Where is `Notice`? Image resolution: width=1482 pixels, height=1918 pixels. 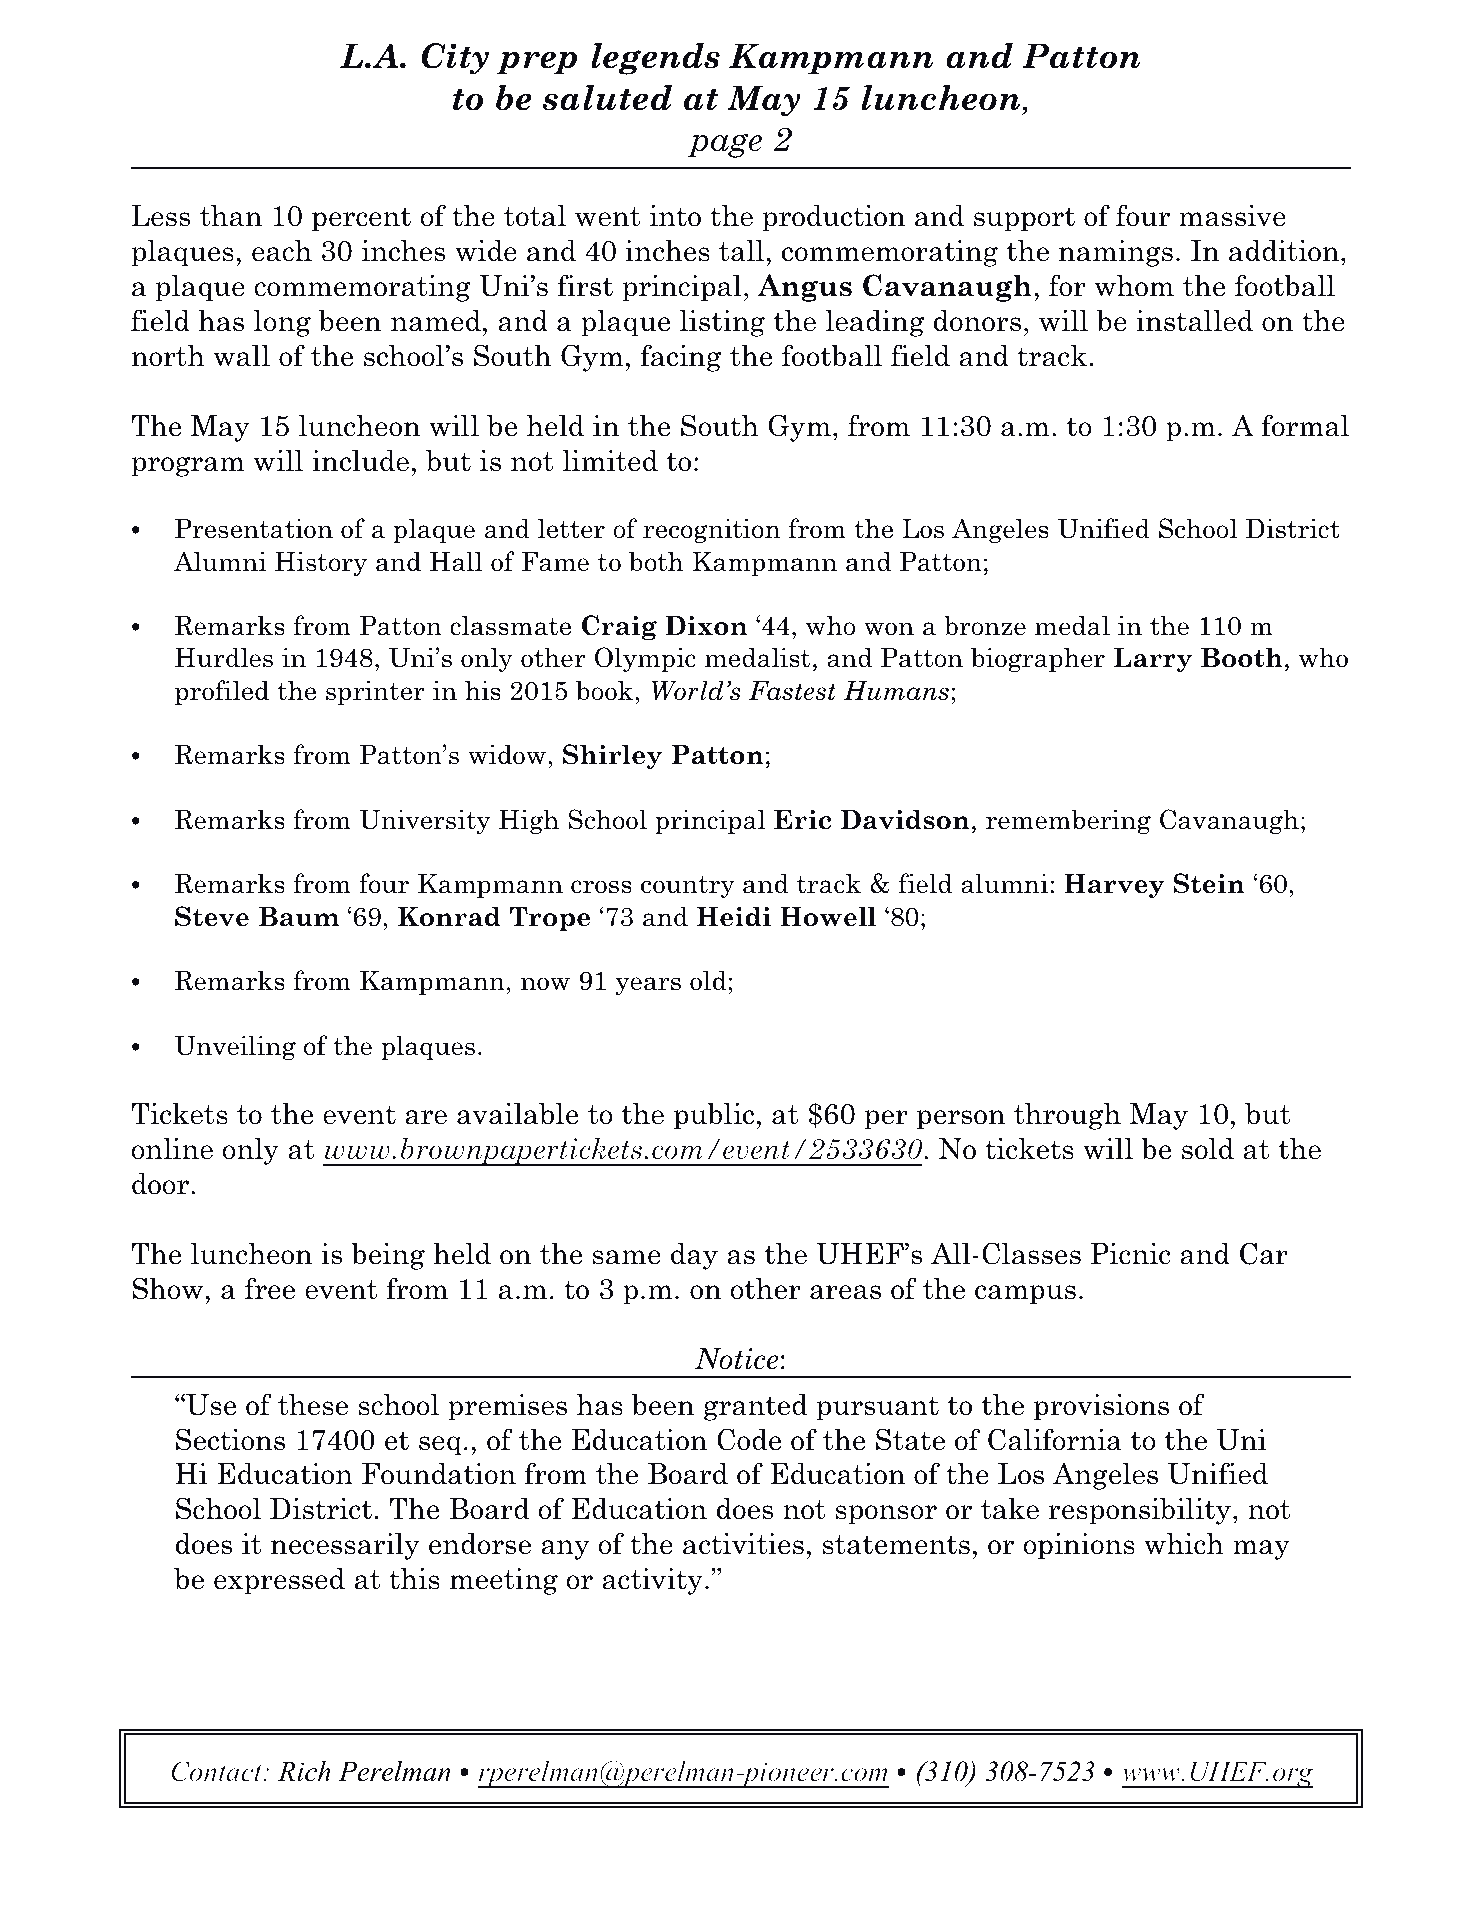
Notice is located at coordinates (737, 1359).
